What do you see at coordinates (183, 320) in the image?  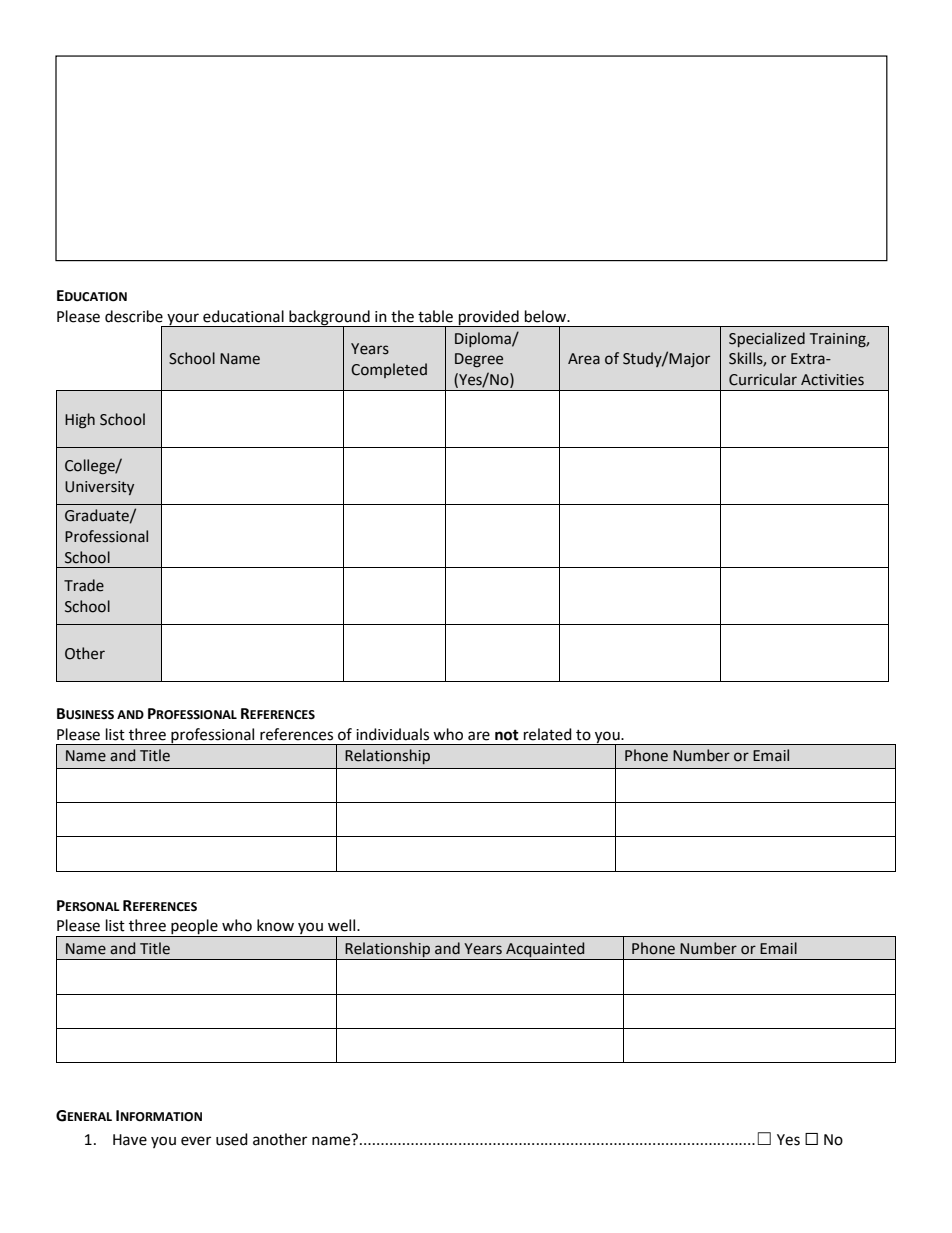 I see `your` at bounding box center [183, 320].
